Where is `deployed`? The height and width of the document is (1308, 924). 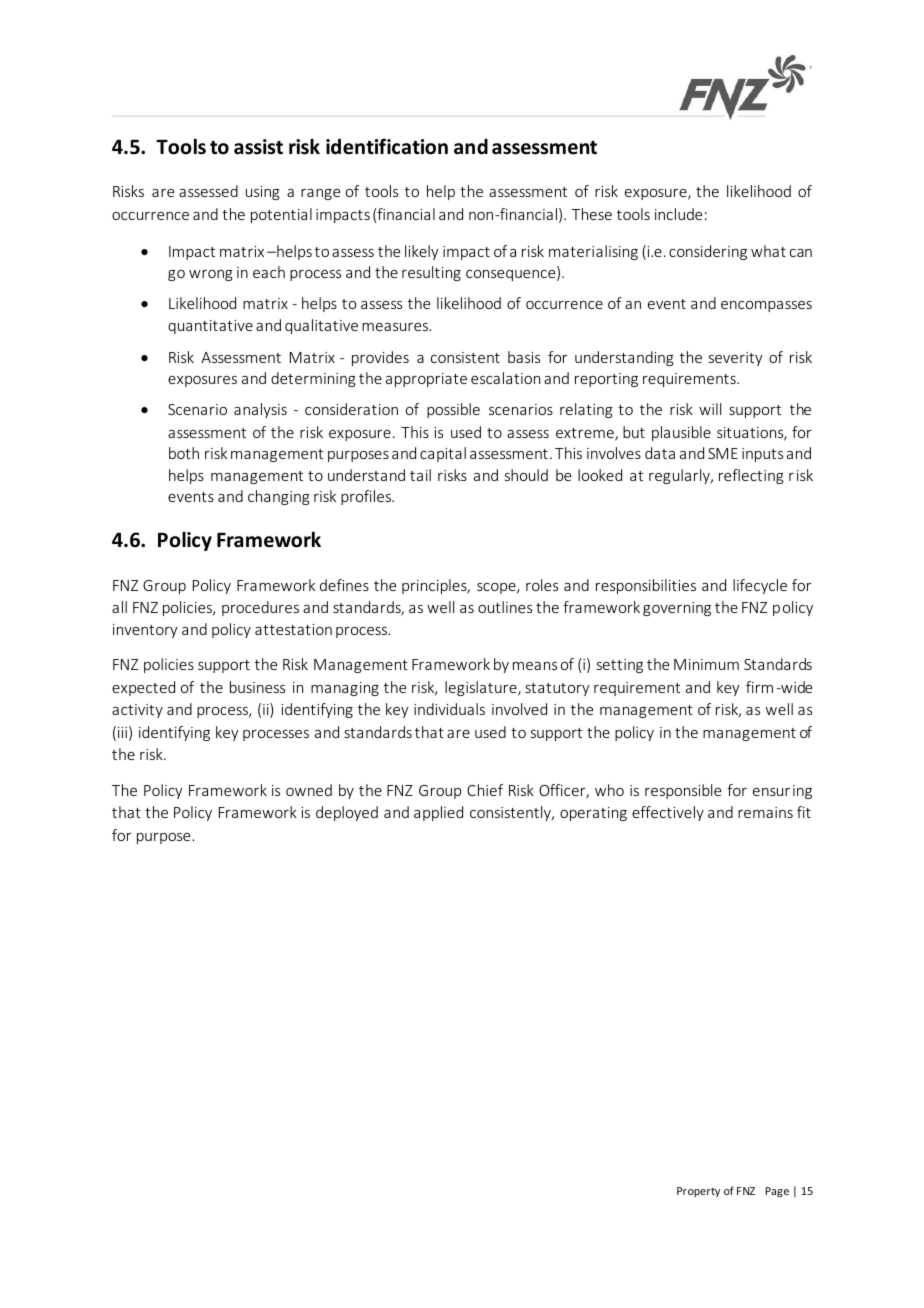
deployed is located at coordinates (347, 813).
